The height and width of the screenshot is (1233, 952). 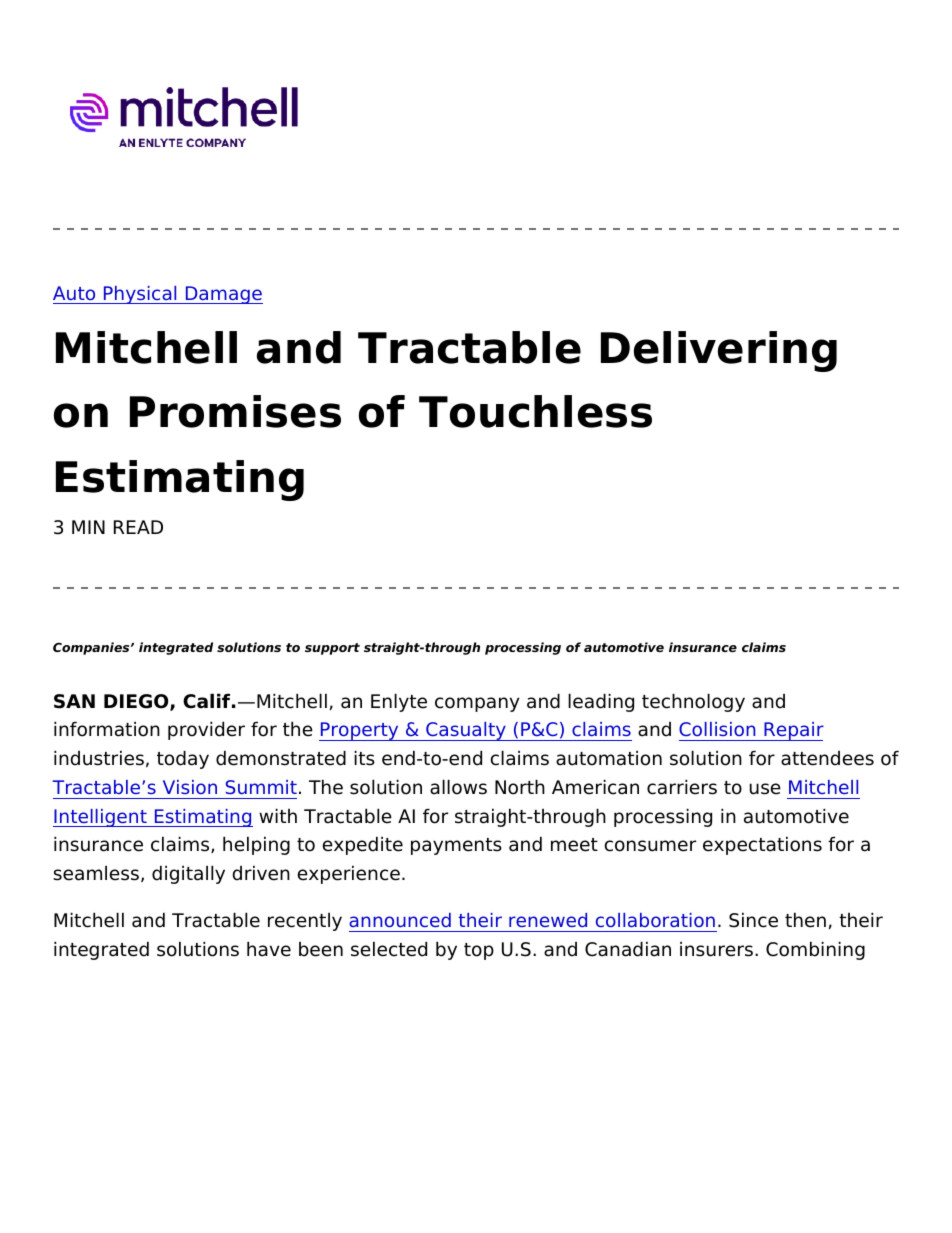 I want to click on Vision, so click(x=190, y=787).
